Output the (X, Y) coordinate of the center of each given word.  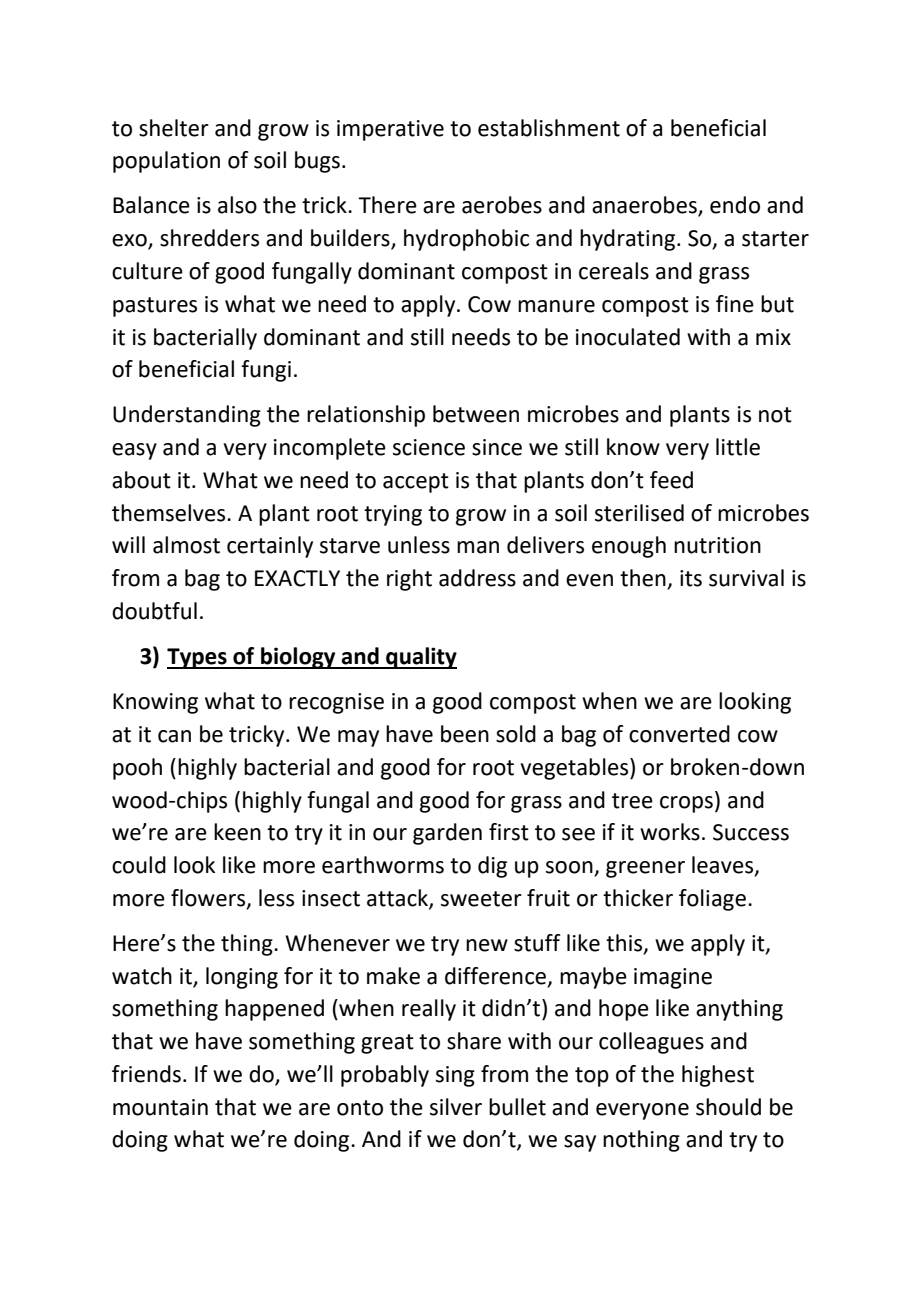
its (691, 578)
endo (735, 205)
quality (420, 658)
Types (198, 658)
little (738, 447)
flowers (209, 898)
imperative (390, 130)
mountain (160, 1107)
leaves (724, 866)
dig (492, 867)
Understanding (187, 416)
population (166, 162)
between (476, 414)
